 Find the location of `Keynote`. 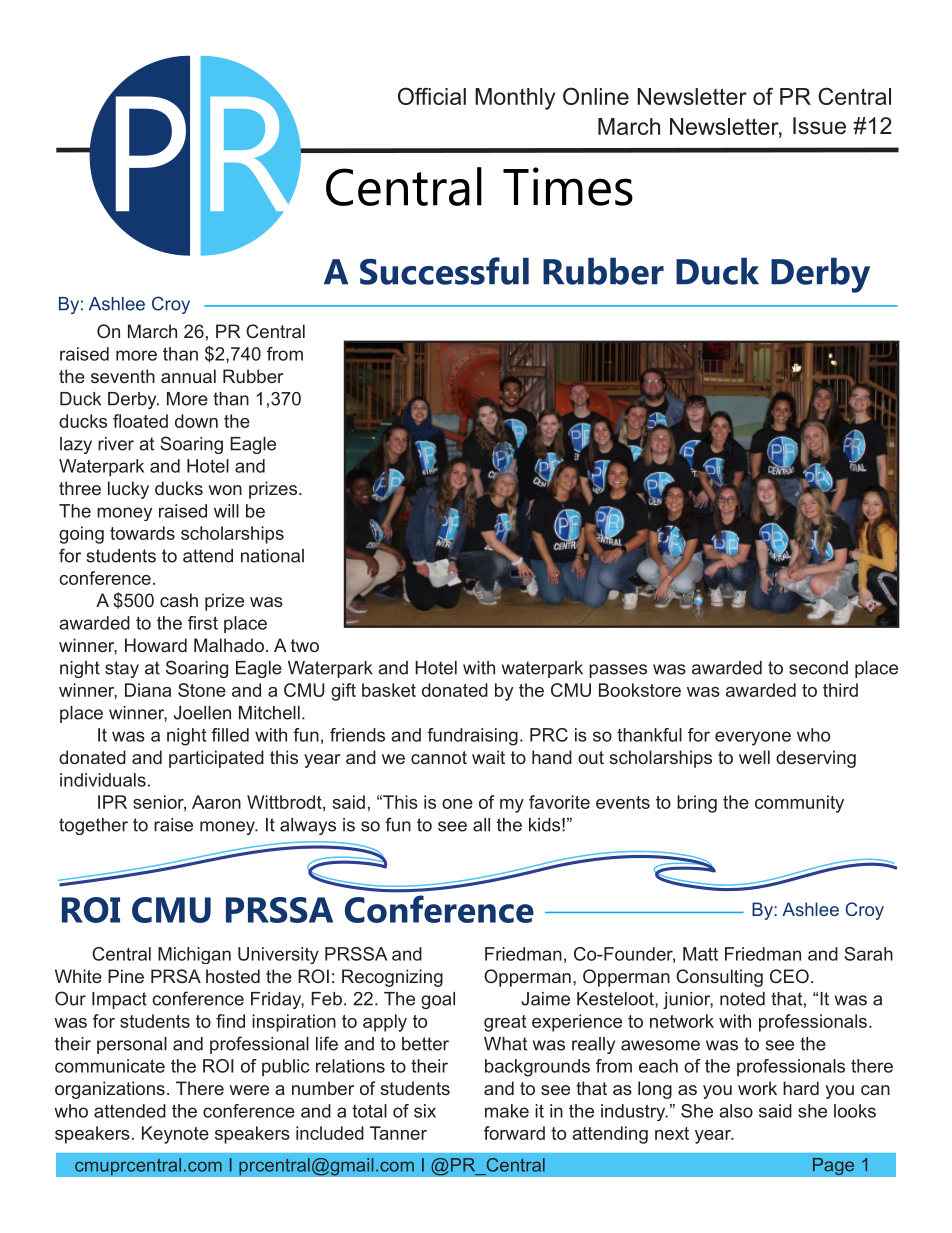

Keynote is located at coordinates (175, 1135).
